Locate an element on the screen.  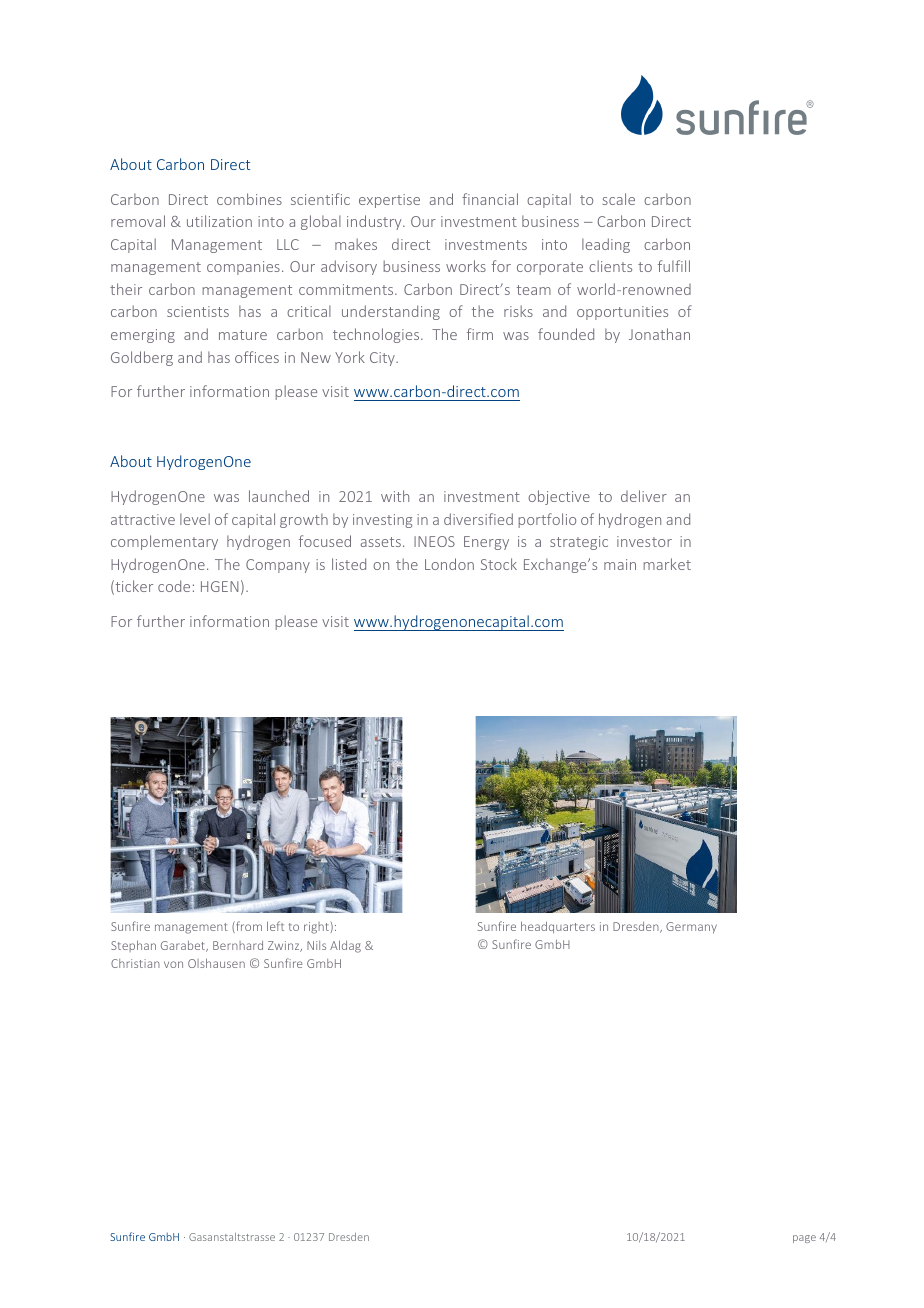
London is located at coordinates (449, 564).
